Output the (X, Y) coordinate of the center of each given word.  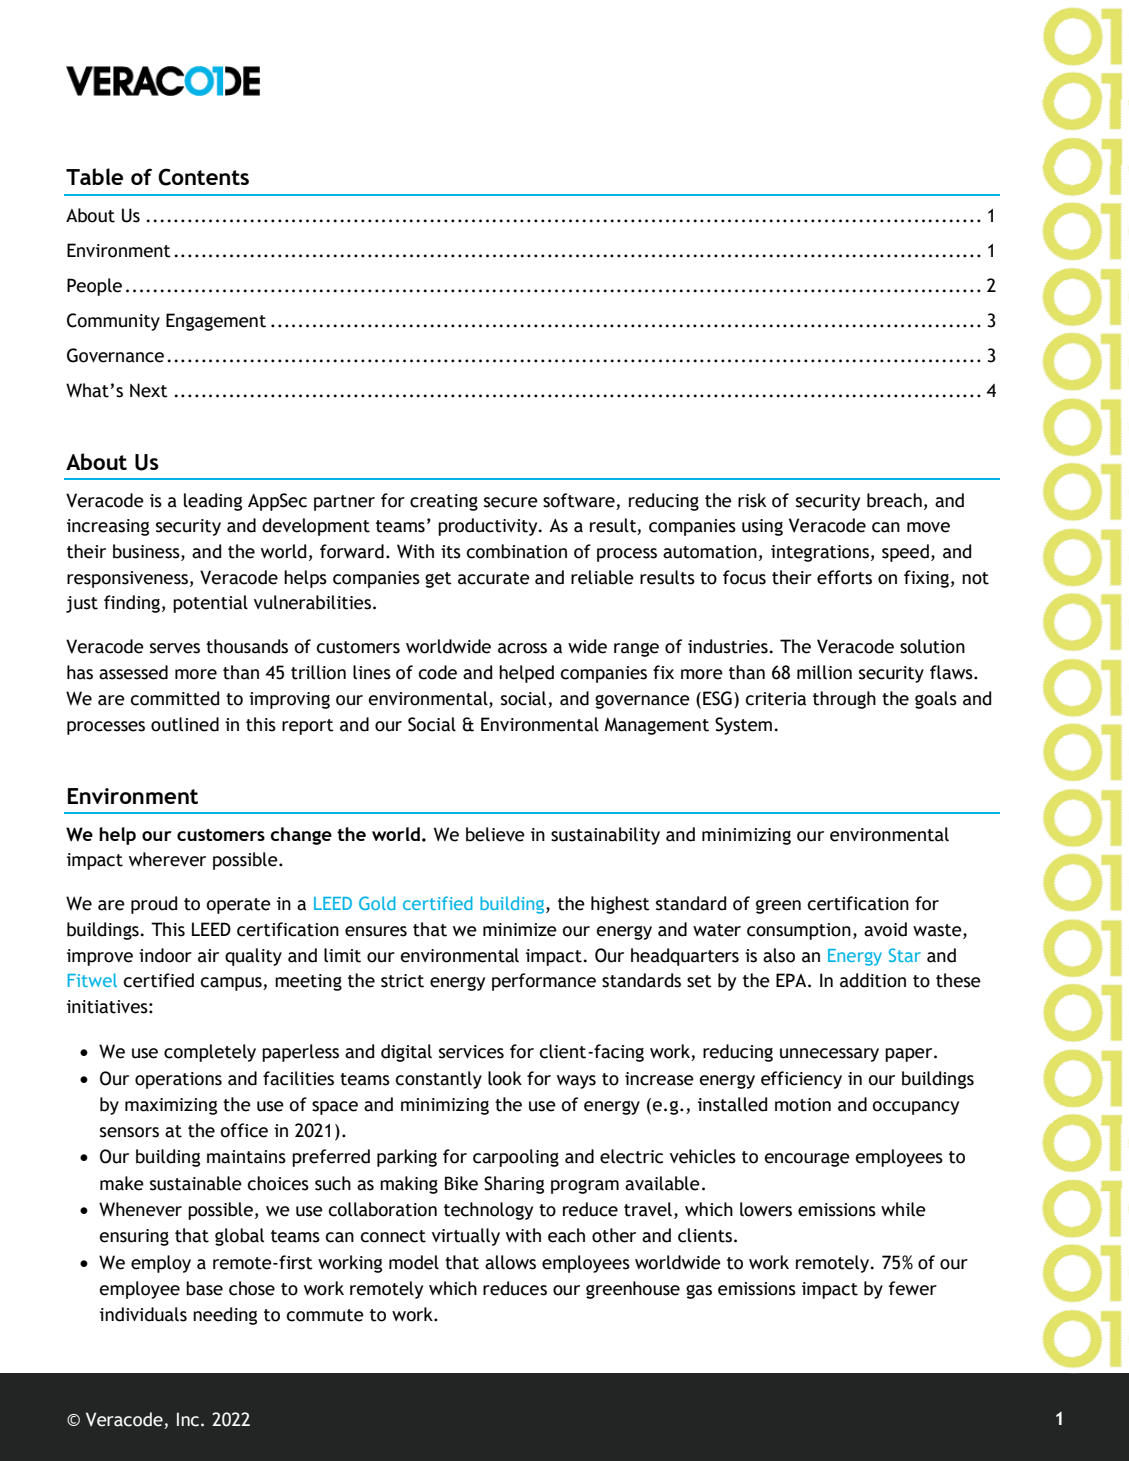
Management (657, 726)
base (204, 1288)
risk (752, 500)
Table (94, 176)
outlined (185, 724)
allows (510, 1262)
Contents (203, 177)
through (844, 700)
